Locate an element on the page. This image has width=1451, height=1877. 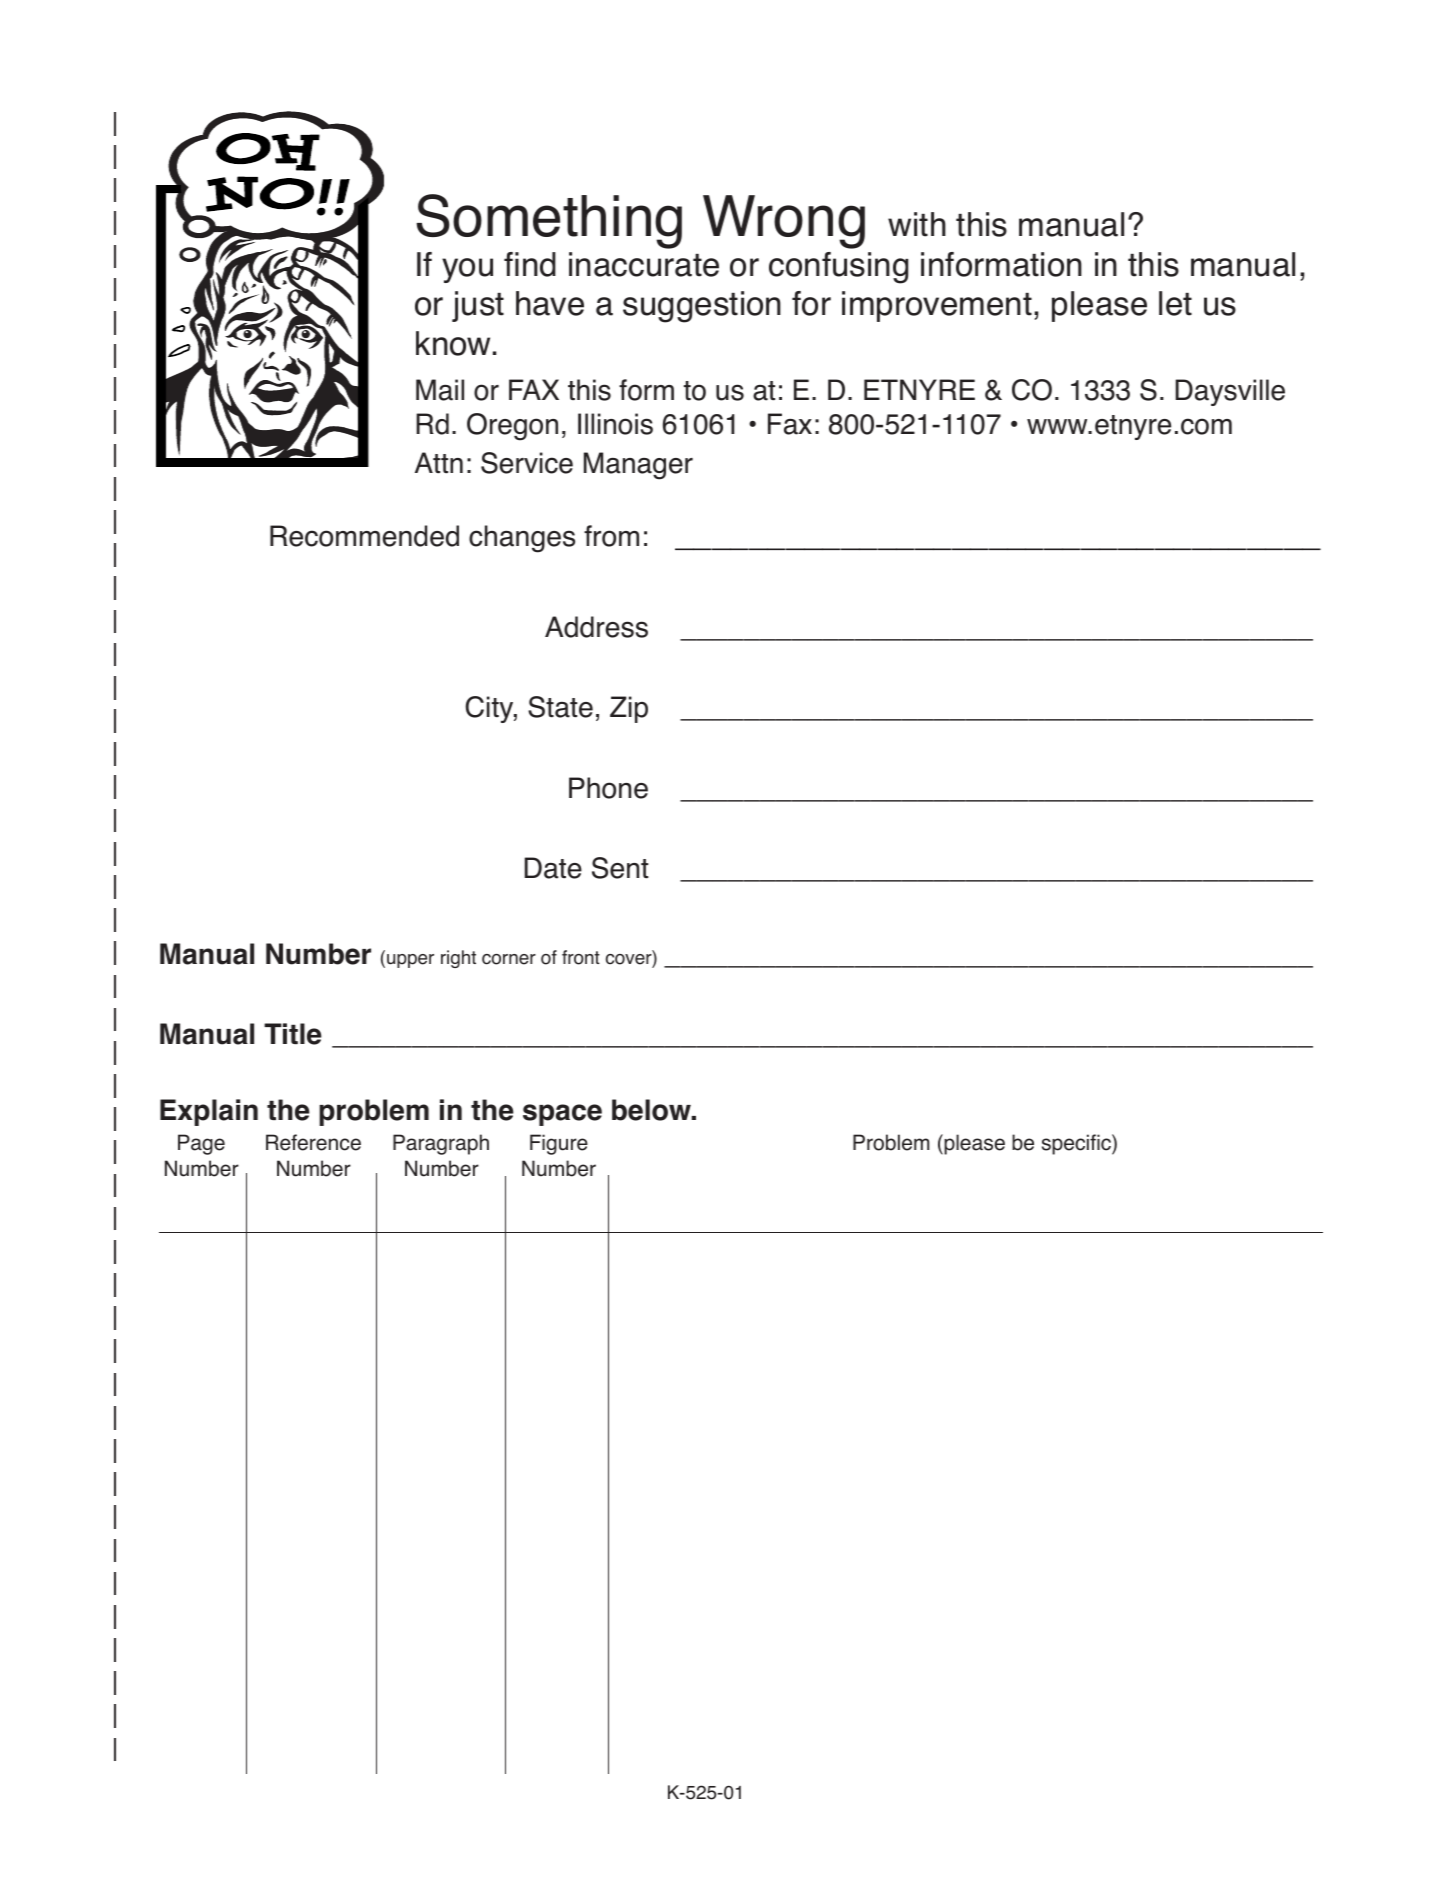
improvement is located at coordinates (937, 306).
